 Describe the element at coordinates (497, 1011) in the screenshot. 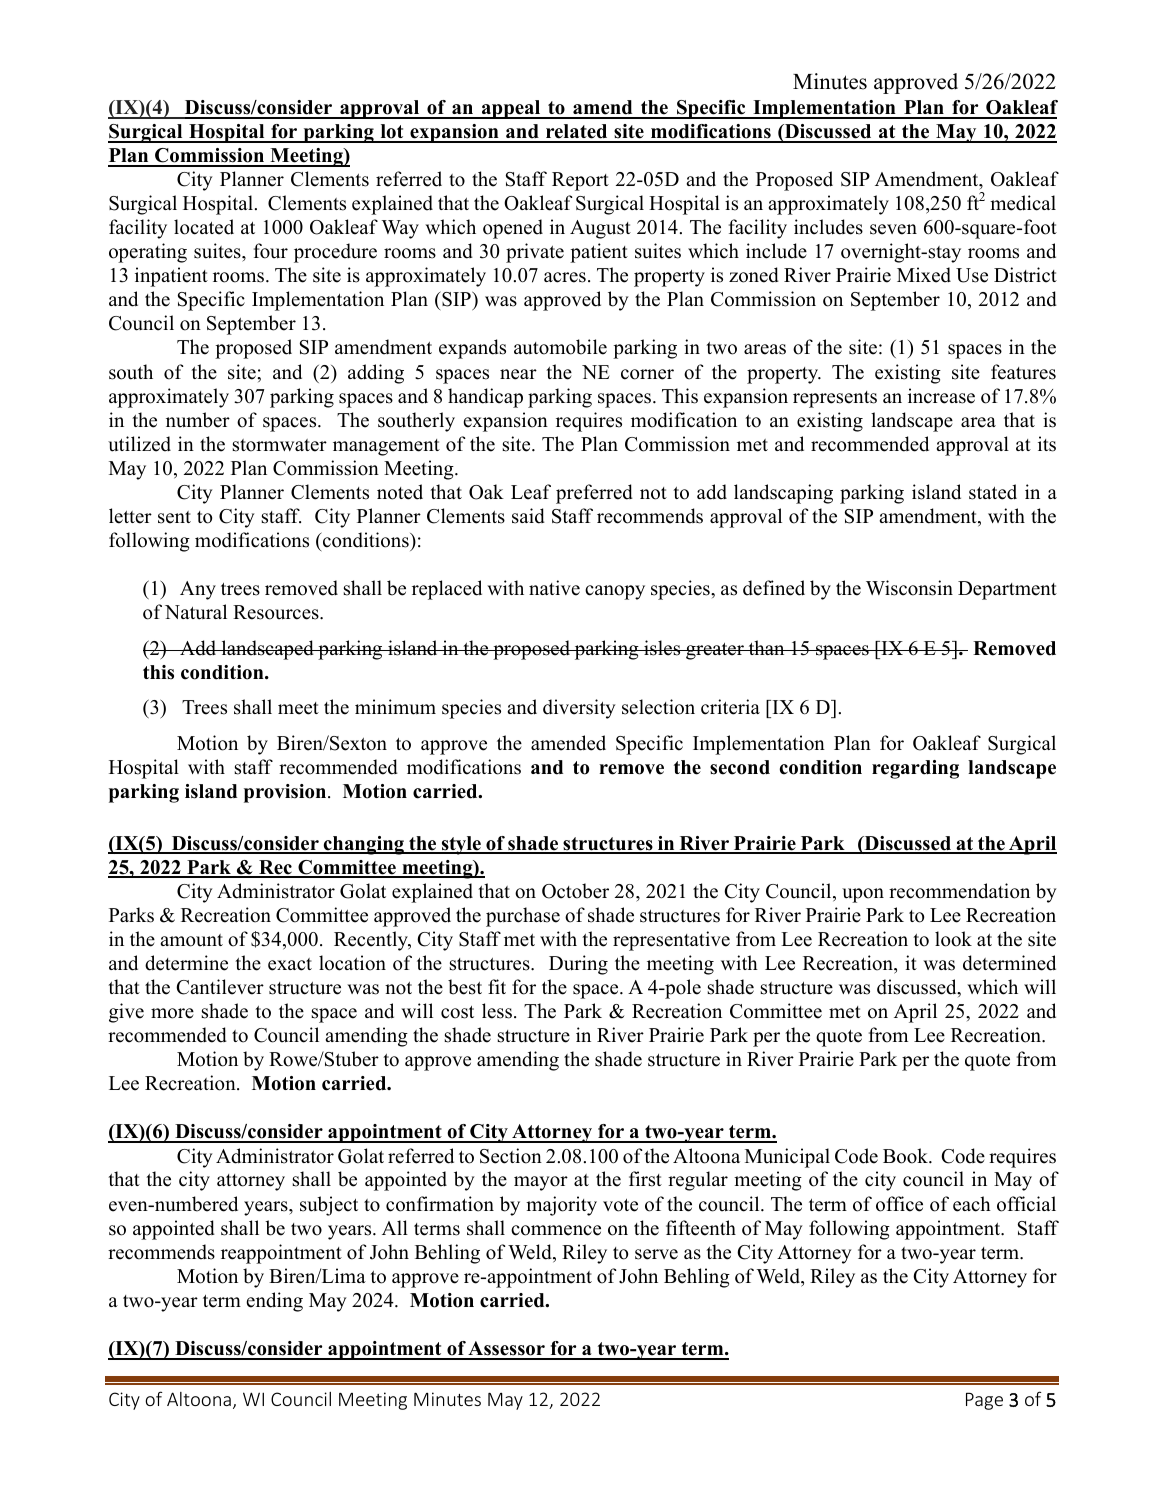

I see `less` at that location.
